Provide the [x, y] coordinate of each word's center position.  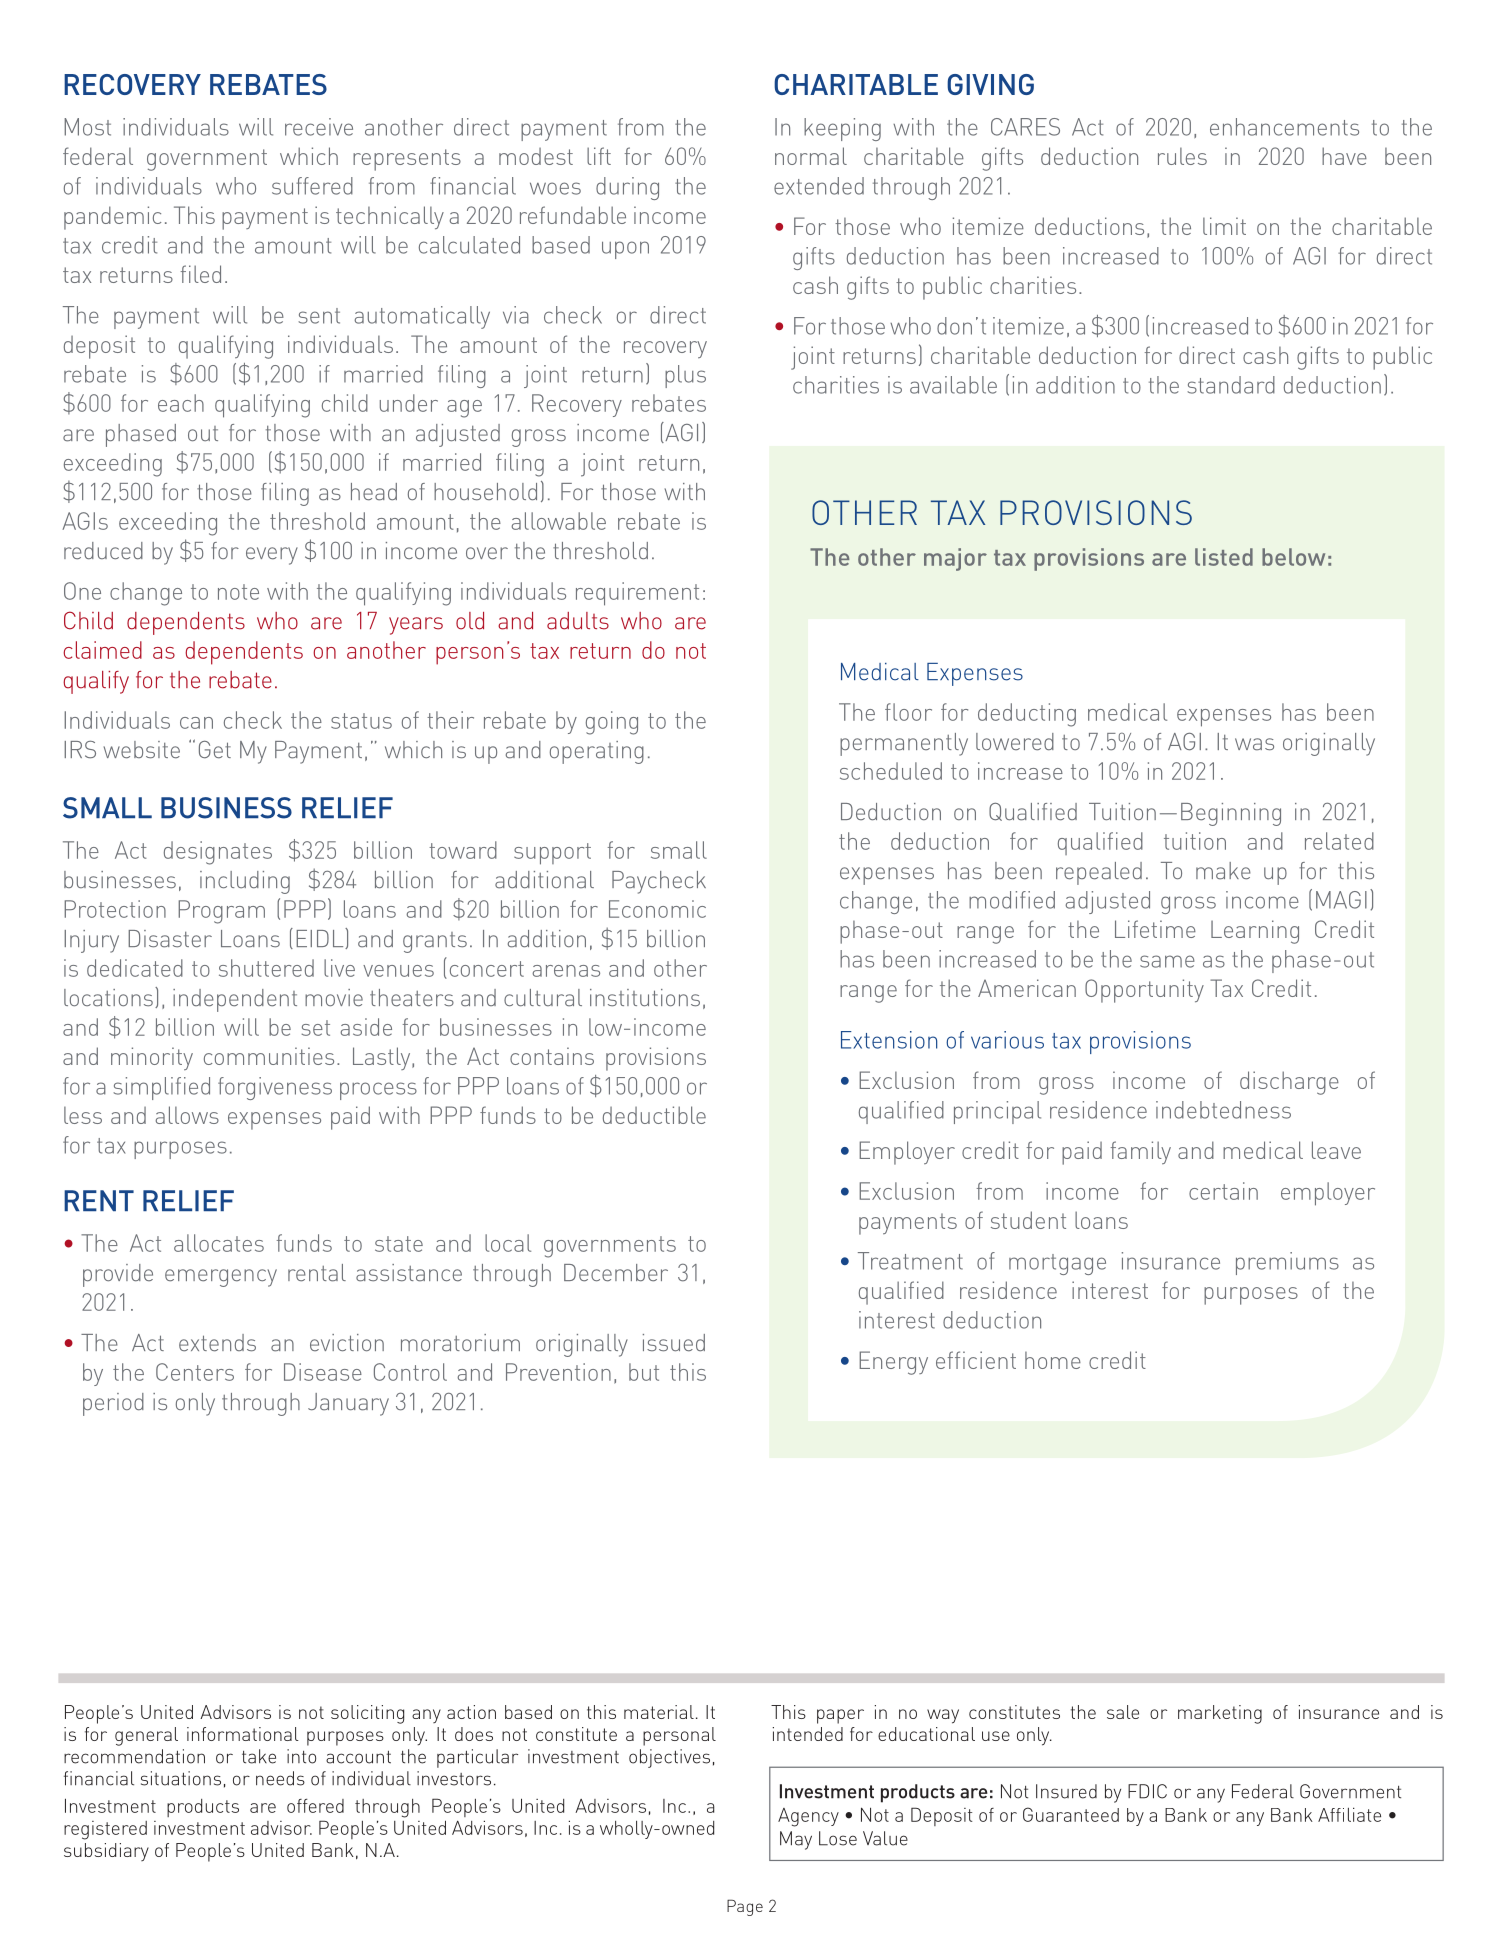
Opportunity [1144, 991]
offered [315, 1806]
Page [745, 1907]
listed [1224, 557]
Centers [195, 1372]
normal [811, 156]
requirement [637, 594]
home [1053, 1360]
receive [319, 127]
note [238, 592]
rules [1182, 156]
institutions [645, 998]
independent [235, 1000]
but [644, 1372]
